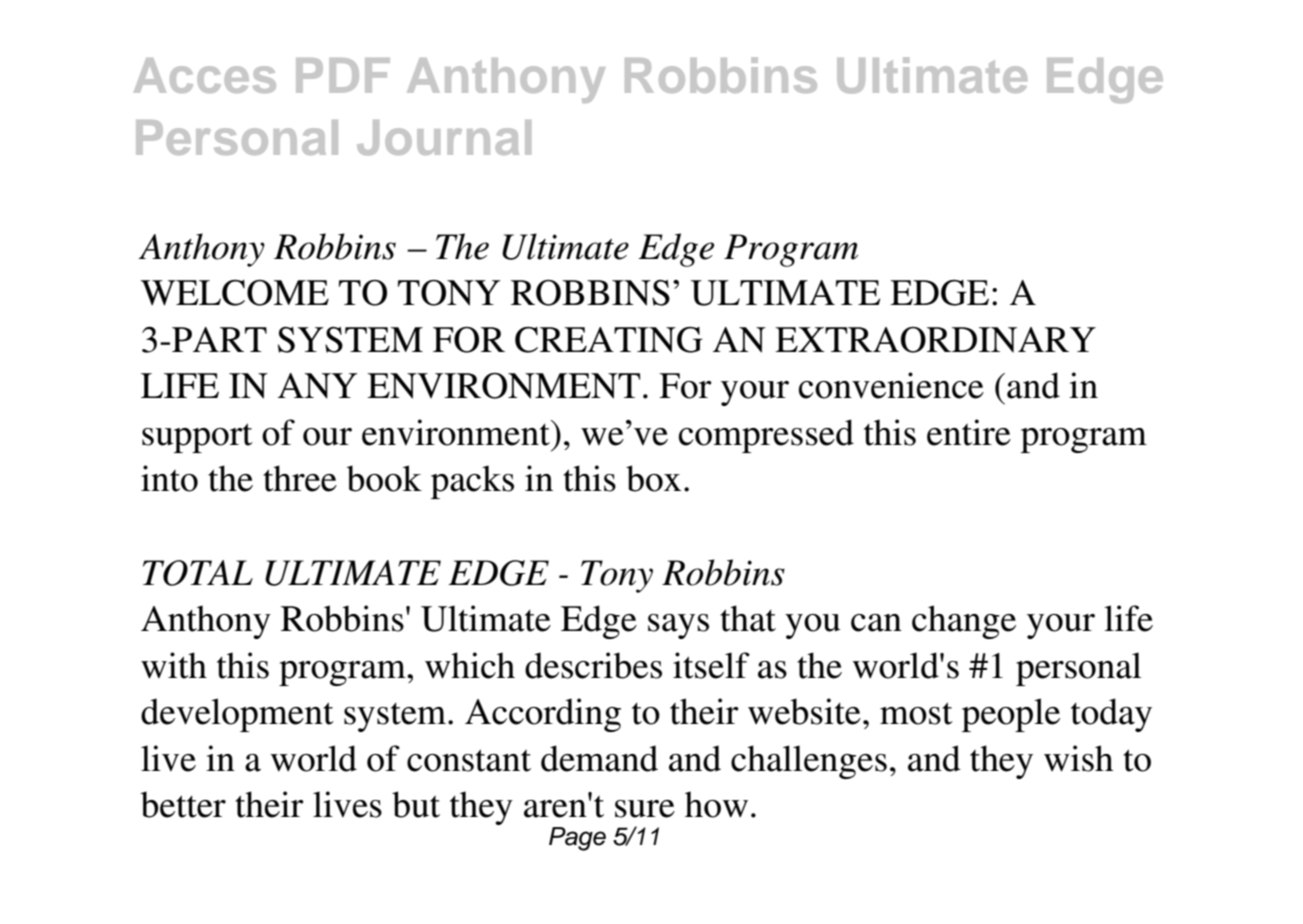 This screenshot has height=924, width=1303. I want to click on WELCOME, so click(235, 293).
